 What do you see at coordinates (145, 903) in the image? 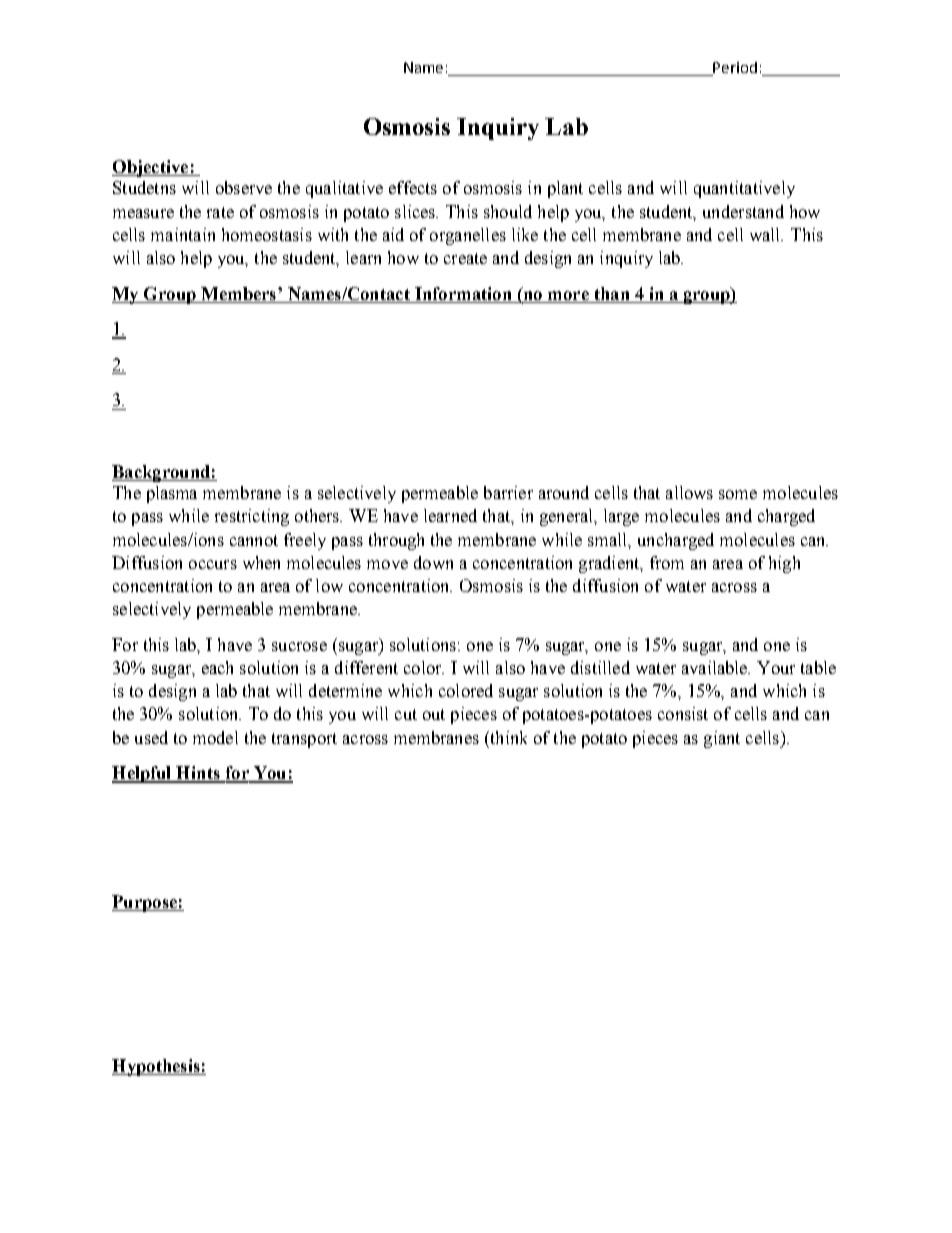
I see `Purpose` at bounding box center [145, 903].
